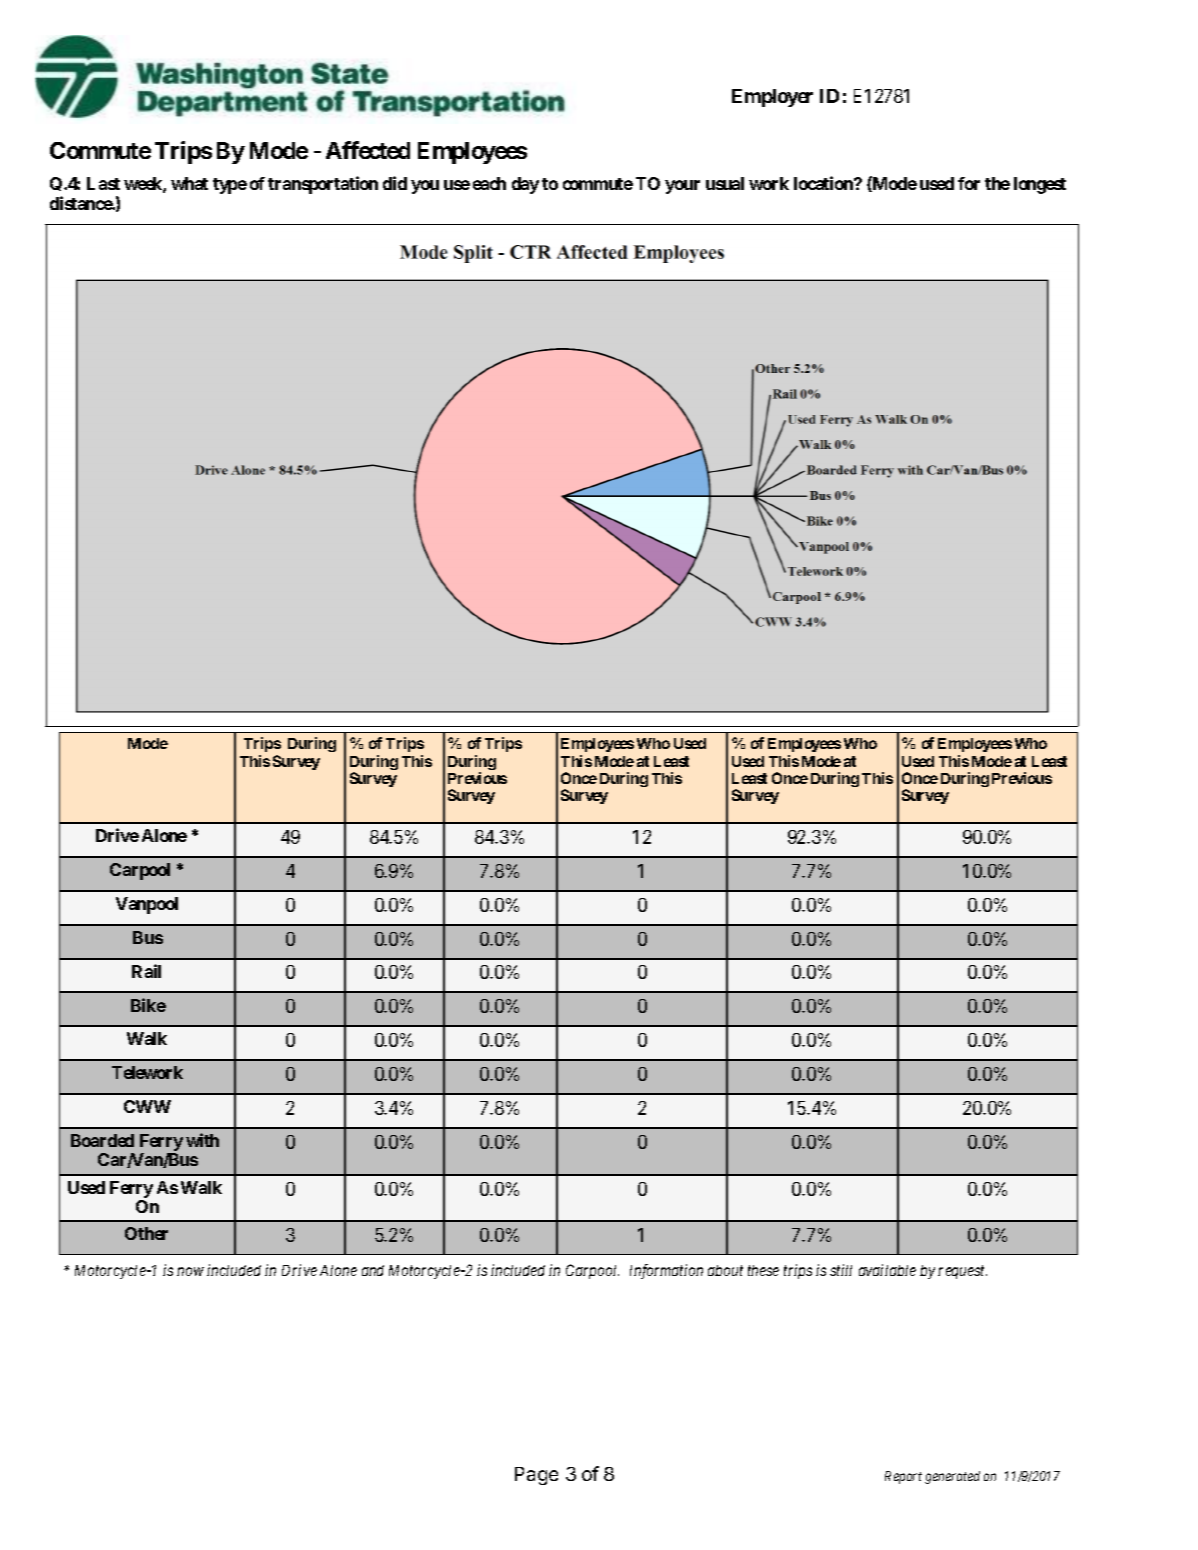  What do you see at coordinates (148, 1005) in the page?
I see `Bike` at bounding box center [148, 1005].
